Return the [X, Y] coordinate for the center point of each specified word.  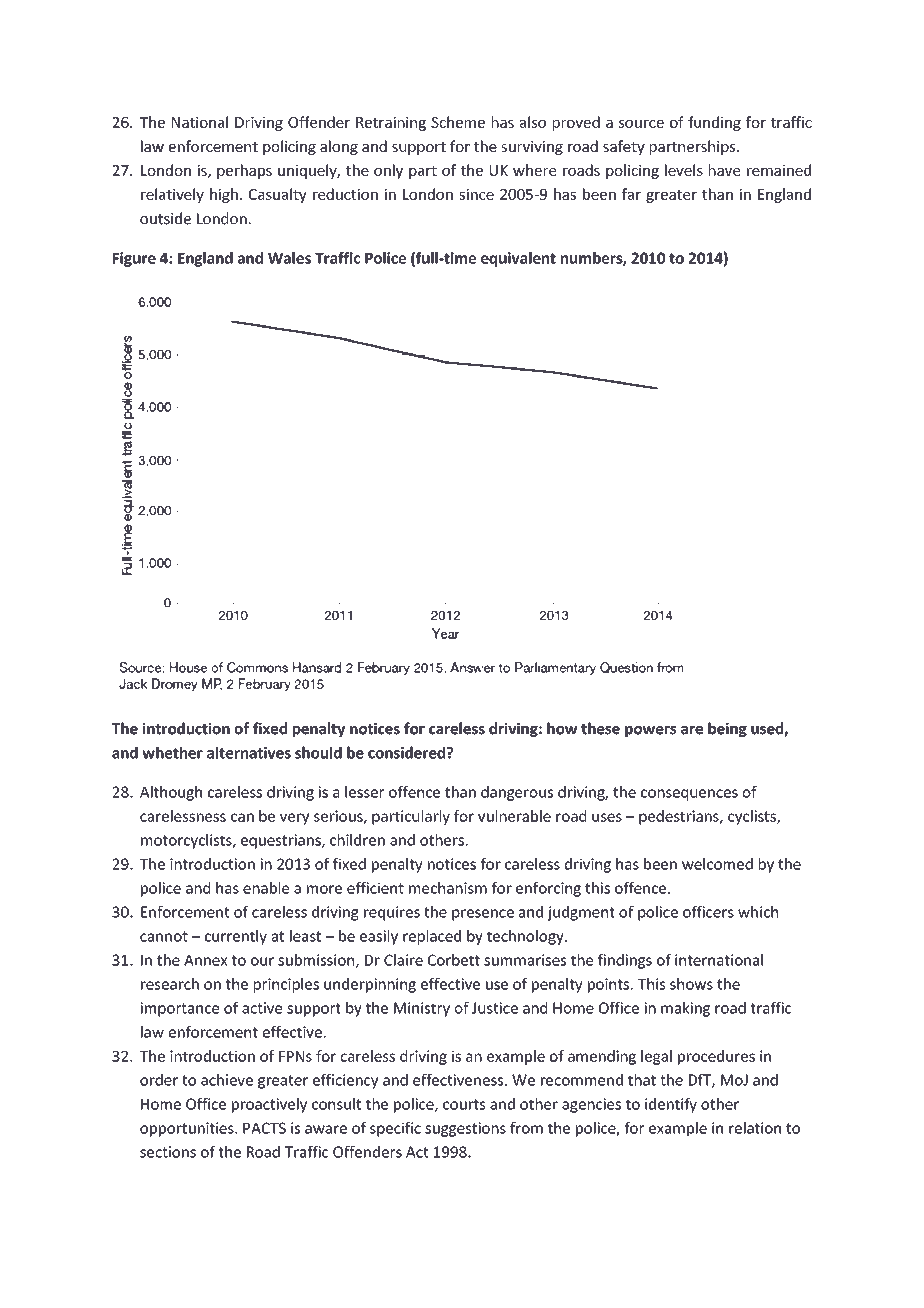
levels [684, 170]
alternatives [249, 752]
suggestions [465, 1129]
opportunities [188, 1129]
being [727, 729]
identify [671, 1105]
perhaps [244, 171]
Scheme [458, 122]
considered [408, 752]
